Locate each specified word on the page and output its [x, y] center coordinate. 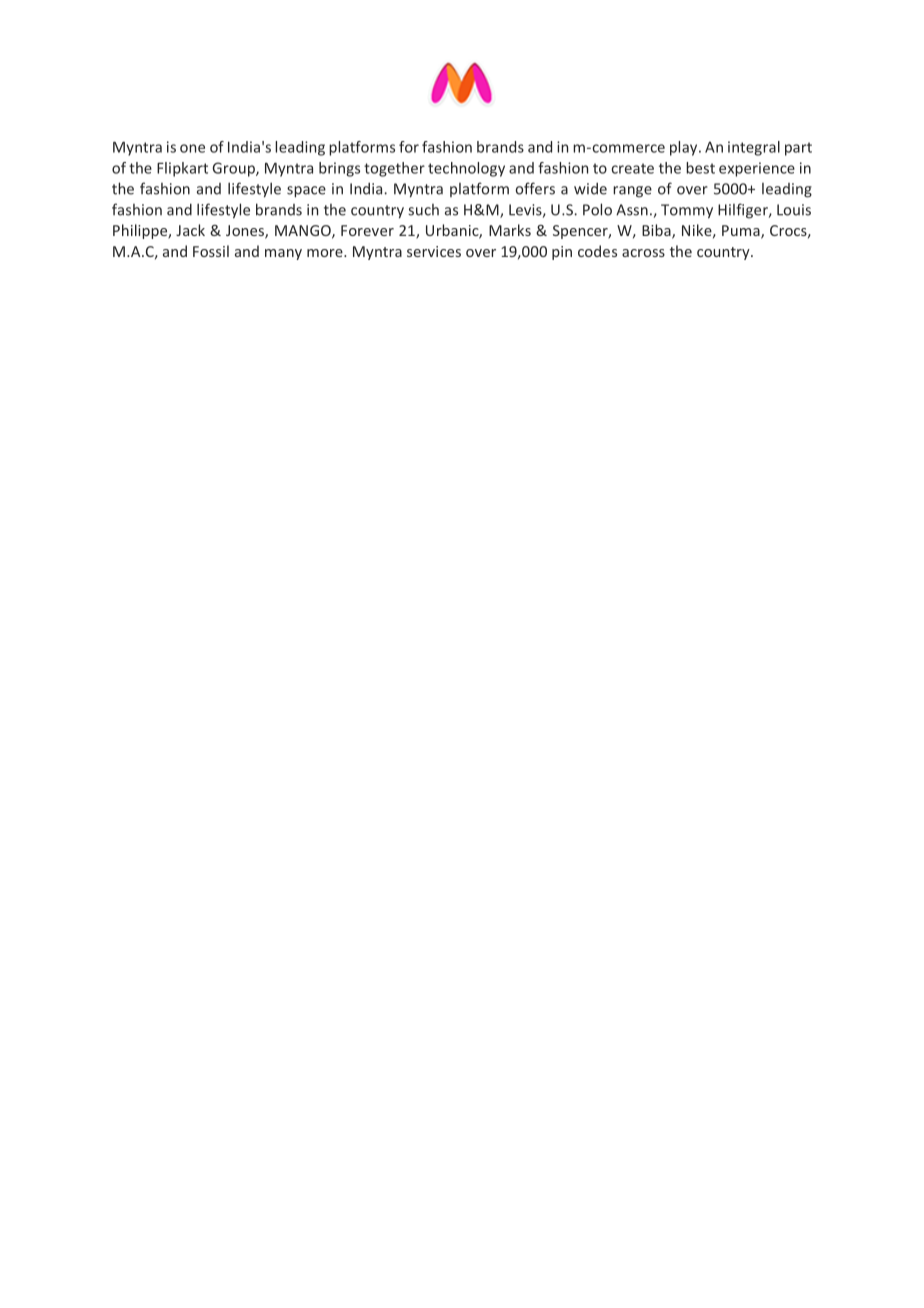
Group [234, 169]
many [283, 254]
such [423, 210]
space [306, 192]
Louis [794, 210]
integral [754, 148]
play [685, 148]
